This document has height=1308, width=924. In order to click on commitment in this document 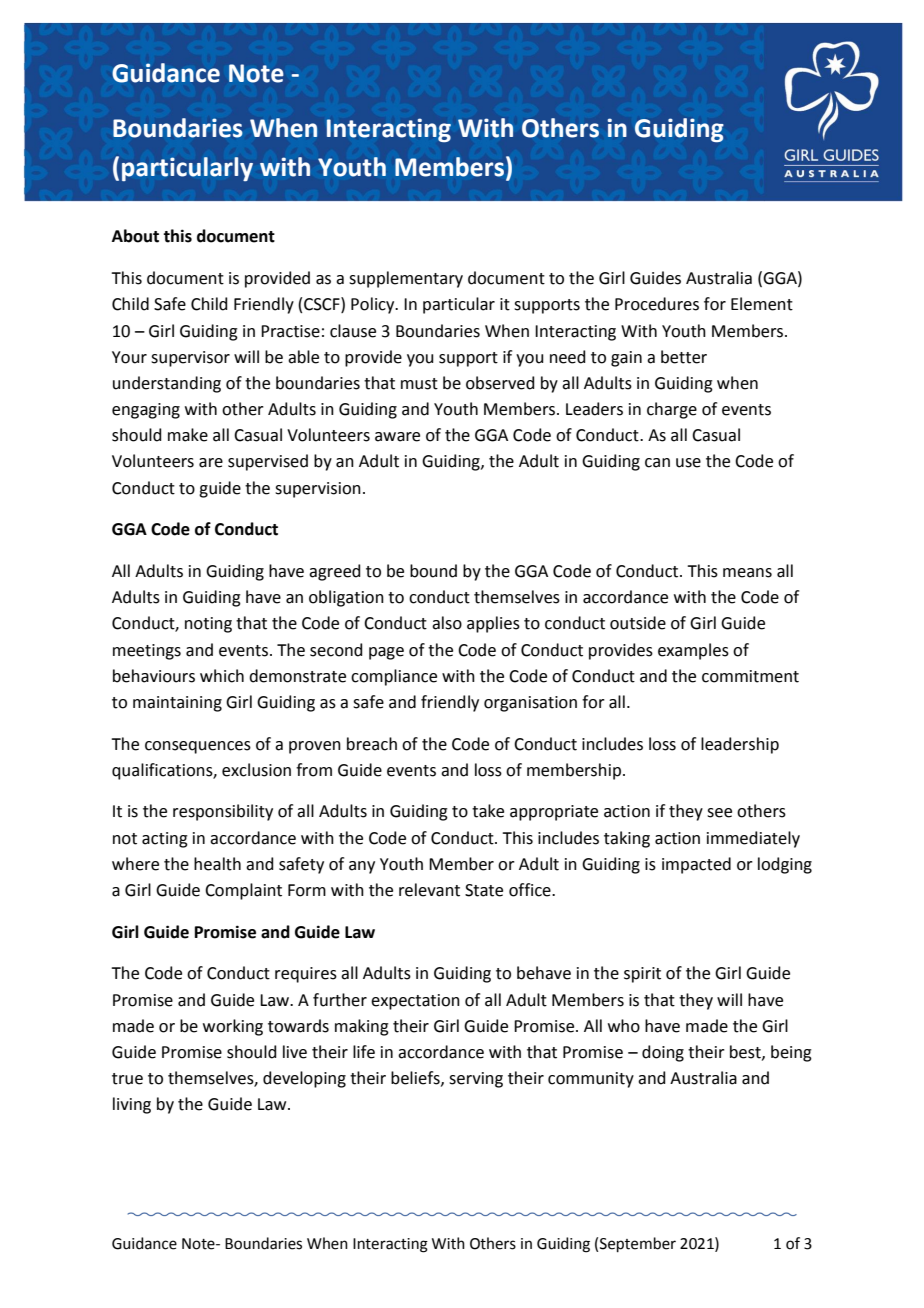, I will do `click(750, 676)`.
